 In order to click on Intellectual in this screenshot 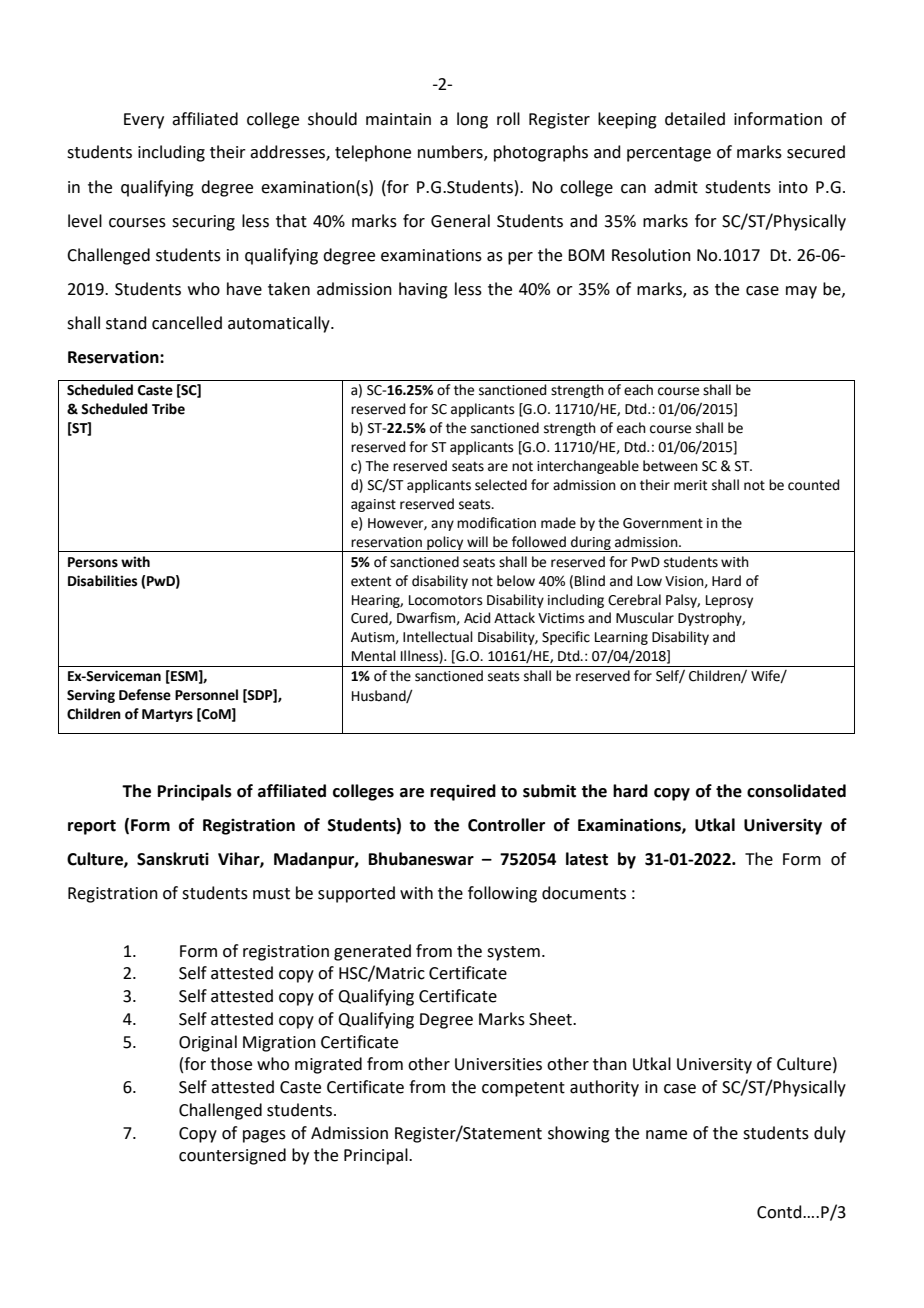, I will do `click(438, 637)`.
